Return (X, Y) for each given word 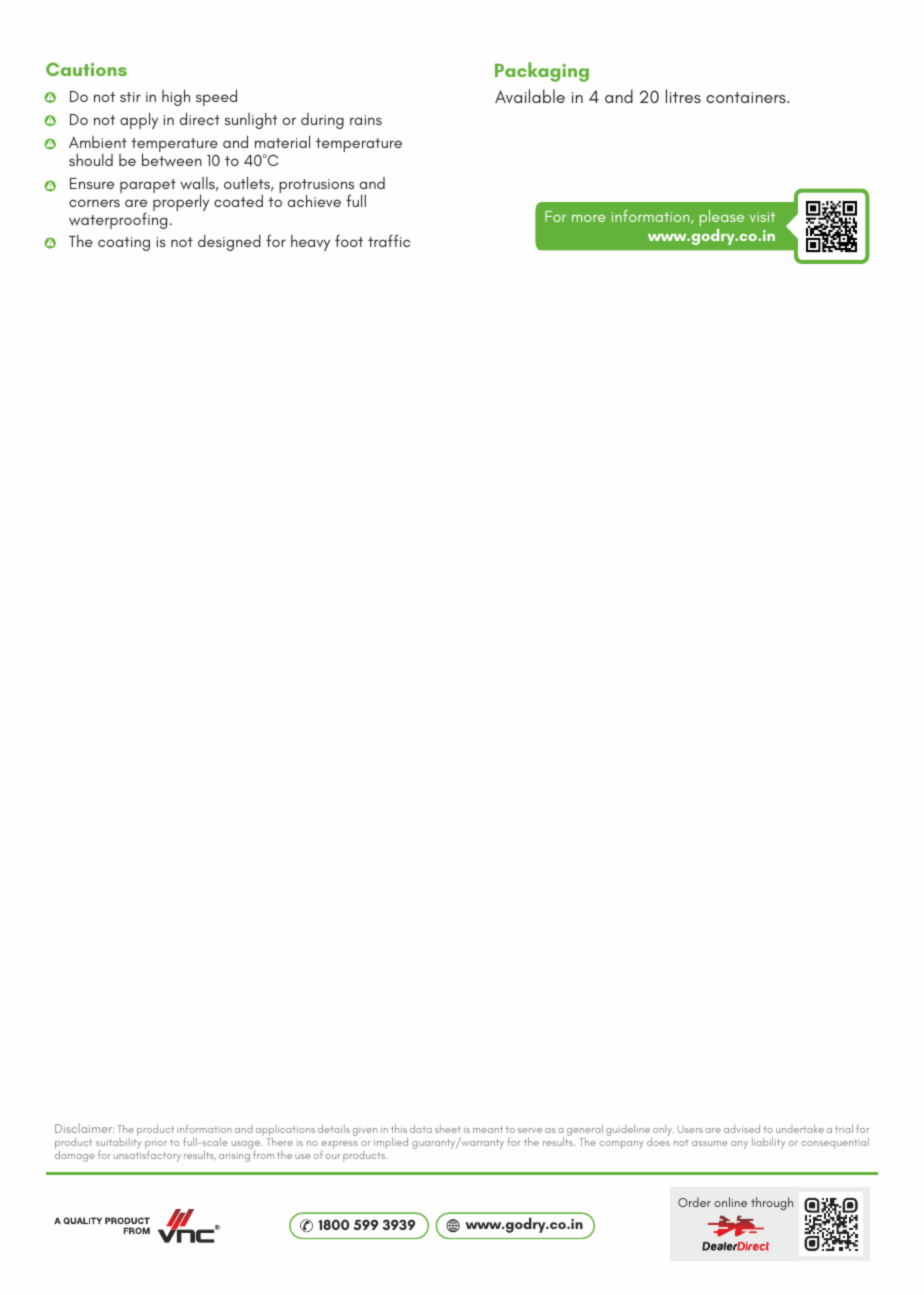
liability (768, 1143)
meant (488, 1129)
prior (156, 1145)
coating (124, 244)
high (176, 97)
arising (234, 1157)
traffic (389, 241)
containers (747, 97)
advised (742, 1129)
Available (530, 96)
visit (762, 217)
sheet (448, 1129)
